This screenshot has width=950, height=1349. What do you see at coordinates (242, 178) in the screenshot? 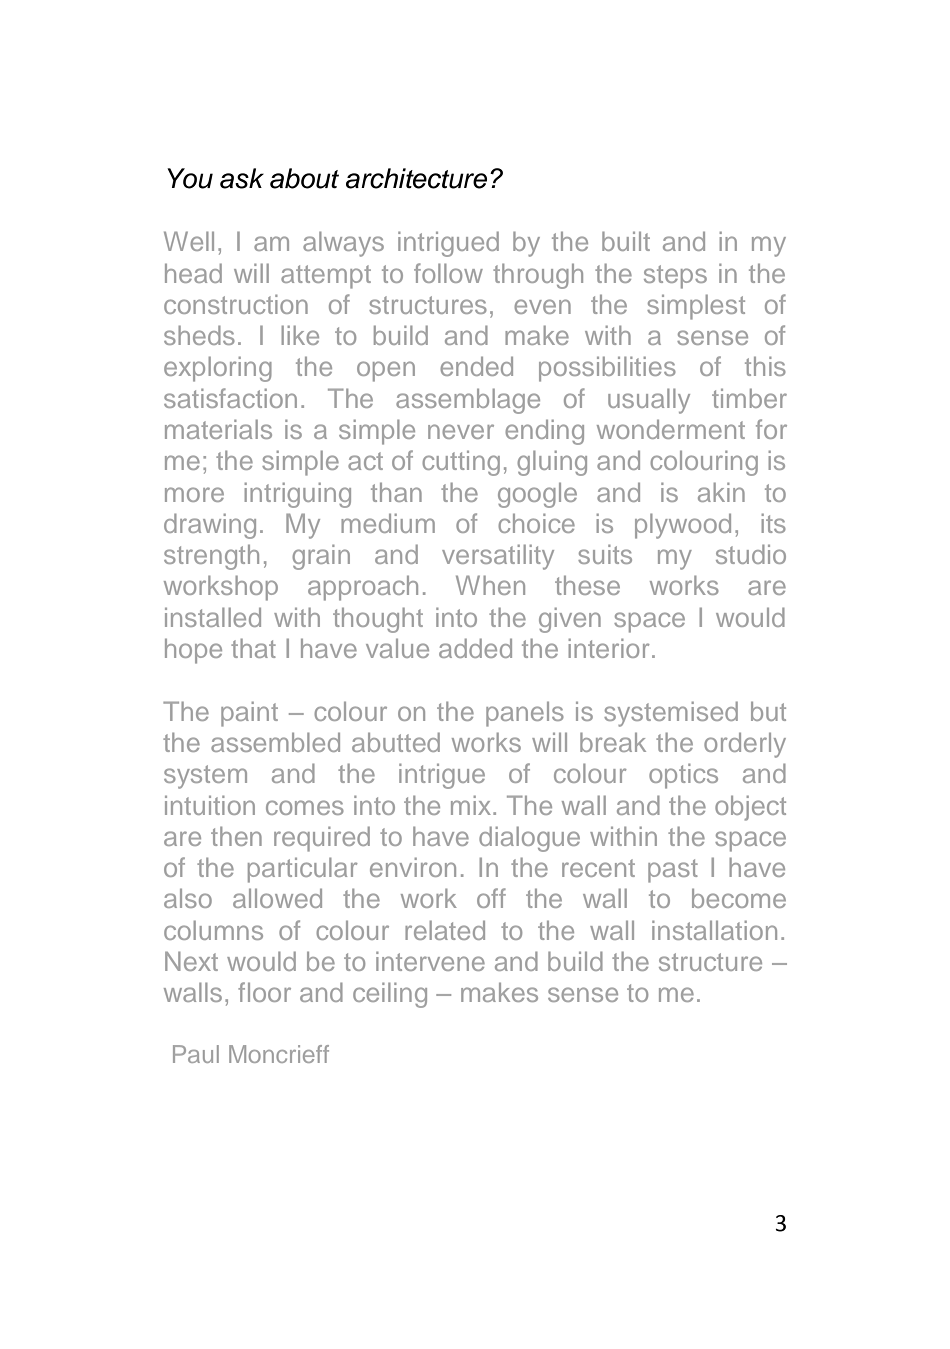
I see `ask` at bounding box center [242, 178].
